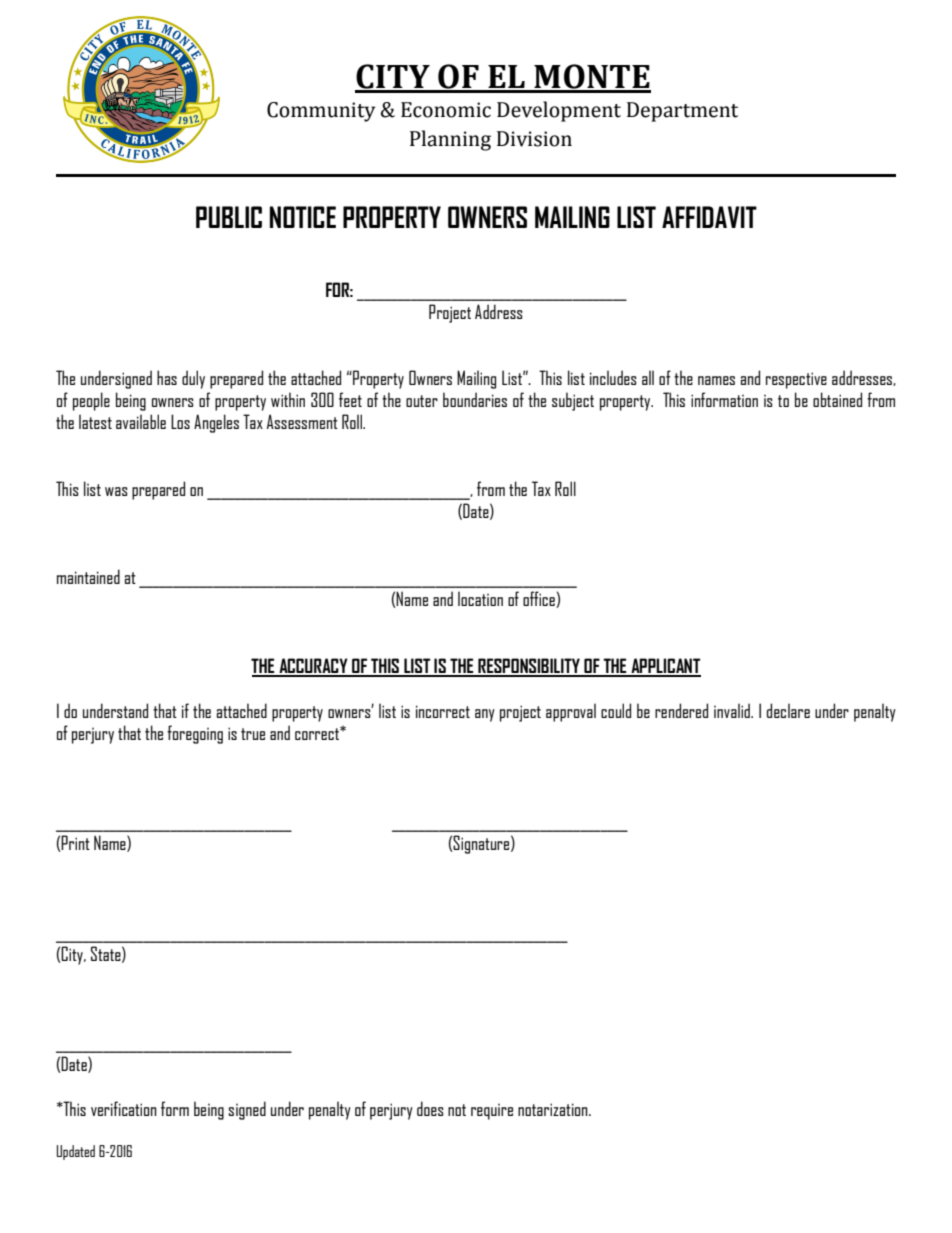 The image size is (952, 1233). Describe the element at coordinates (195, 734) in the page. I see `foregoing` at that location.
